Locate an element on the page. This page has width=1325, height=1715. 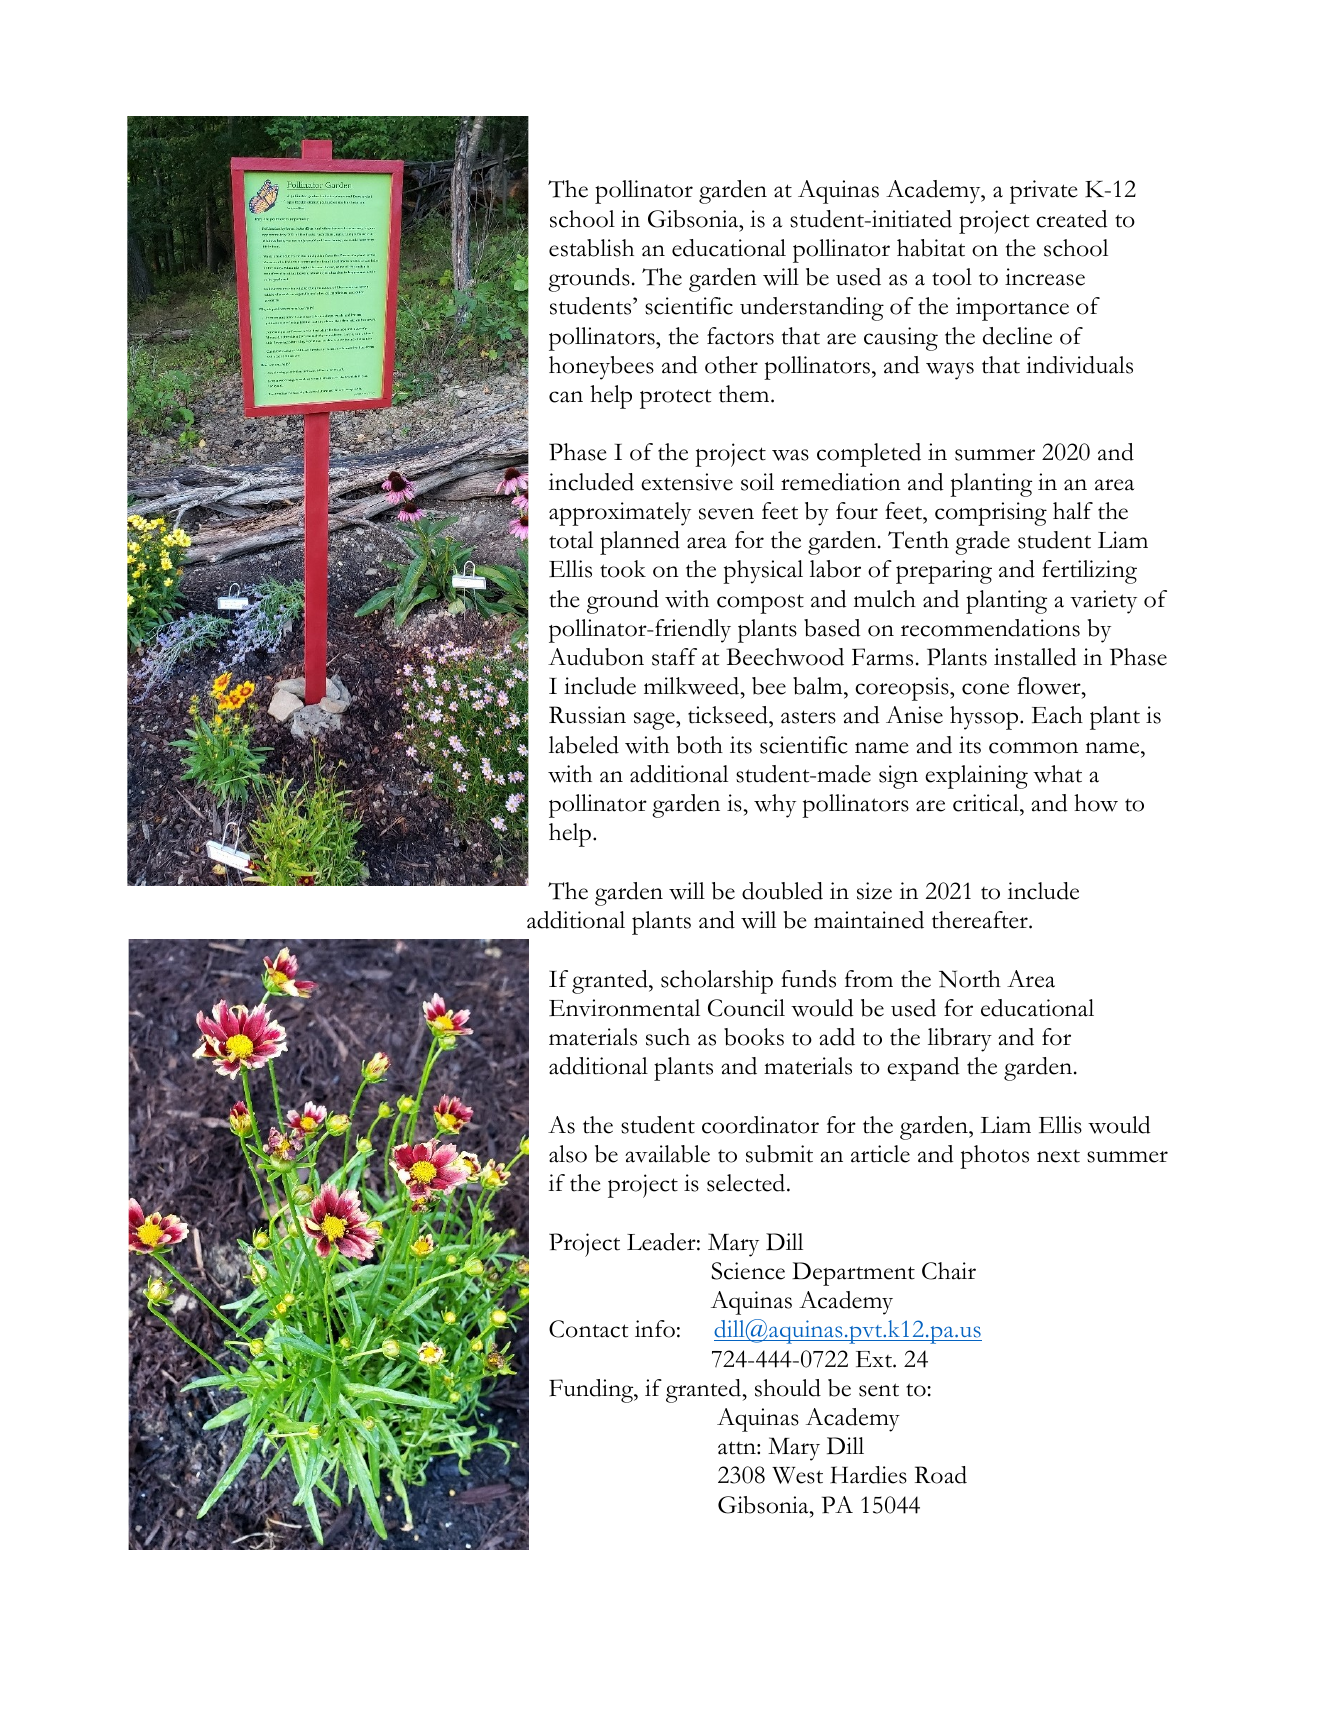
West is located at coordinates (797, 1475).
